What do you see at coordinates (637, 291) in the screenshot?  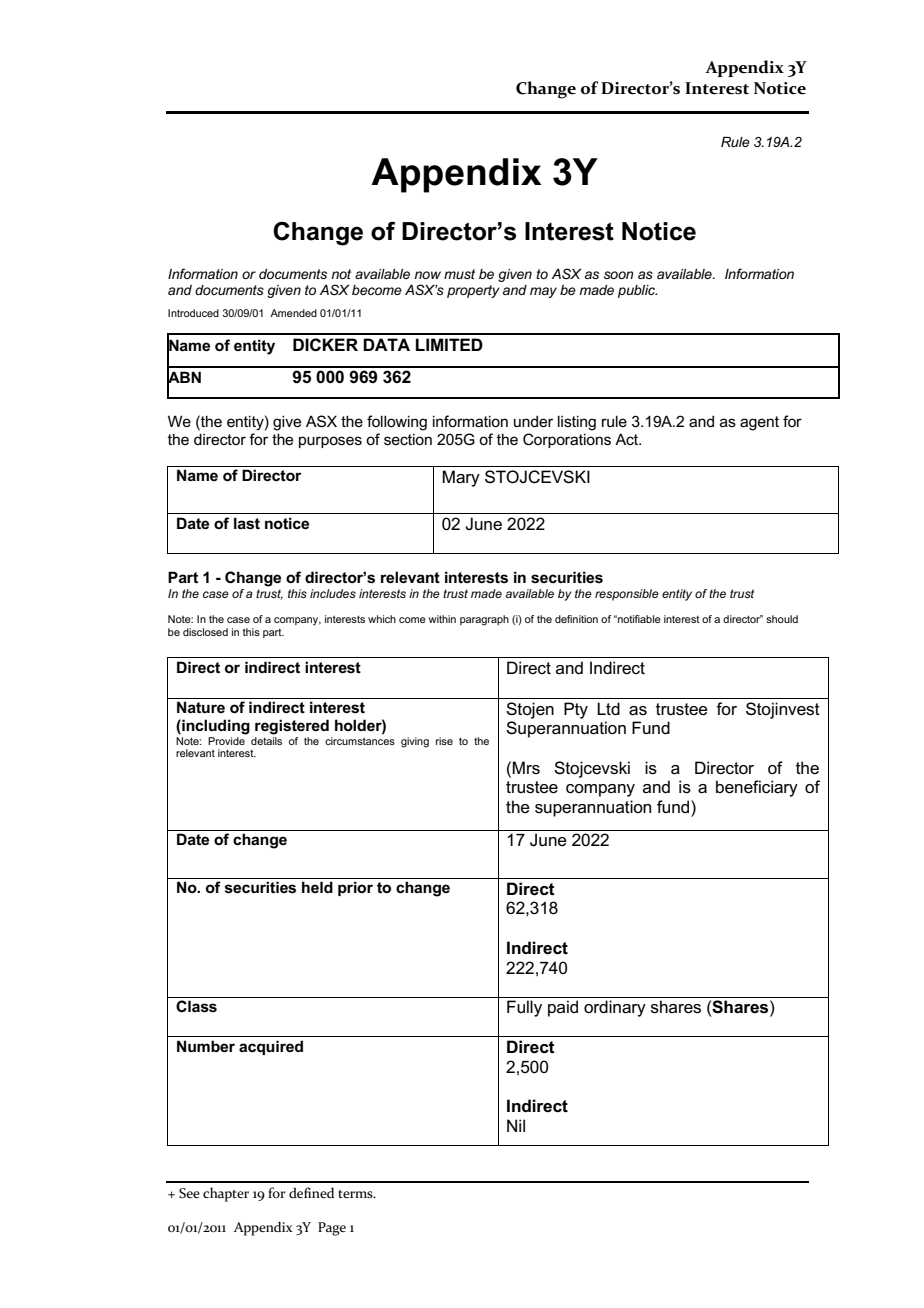 I see `public` at bounding box center [637, 291].
